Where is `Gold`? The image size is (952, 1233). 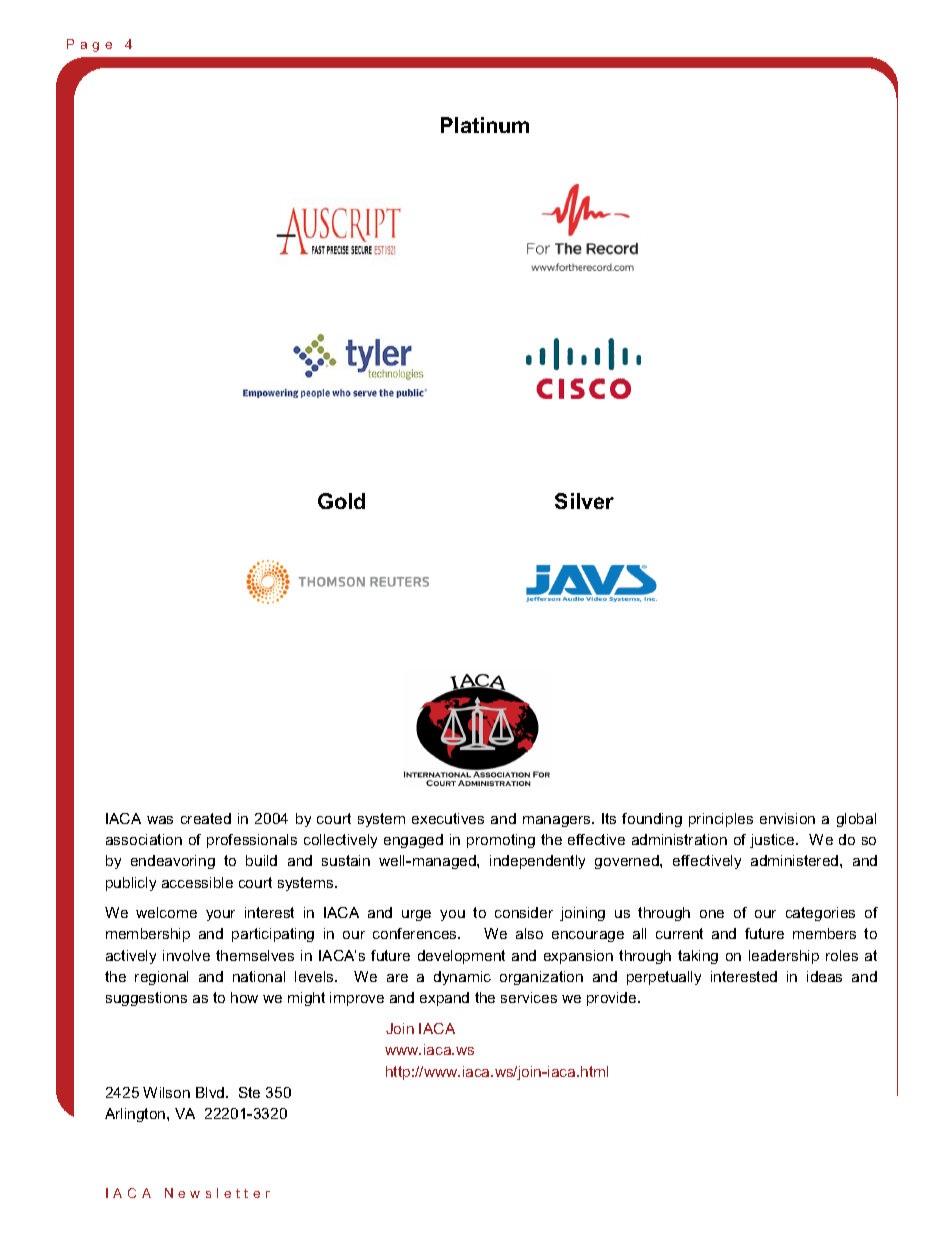
Gold is located at coordinates (341, 501).
